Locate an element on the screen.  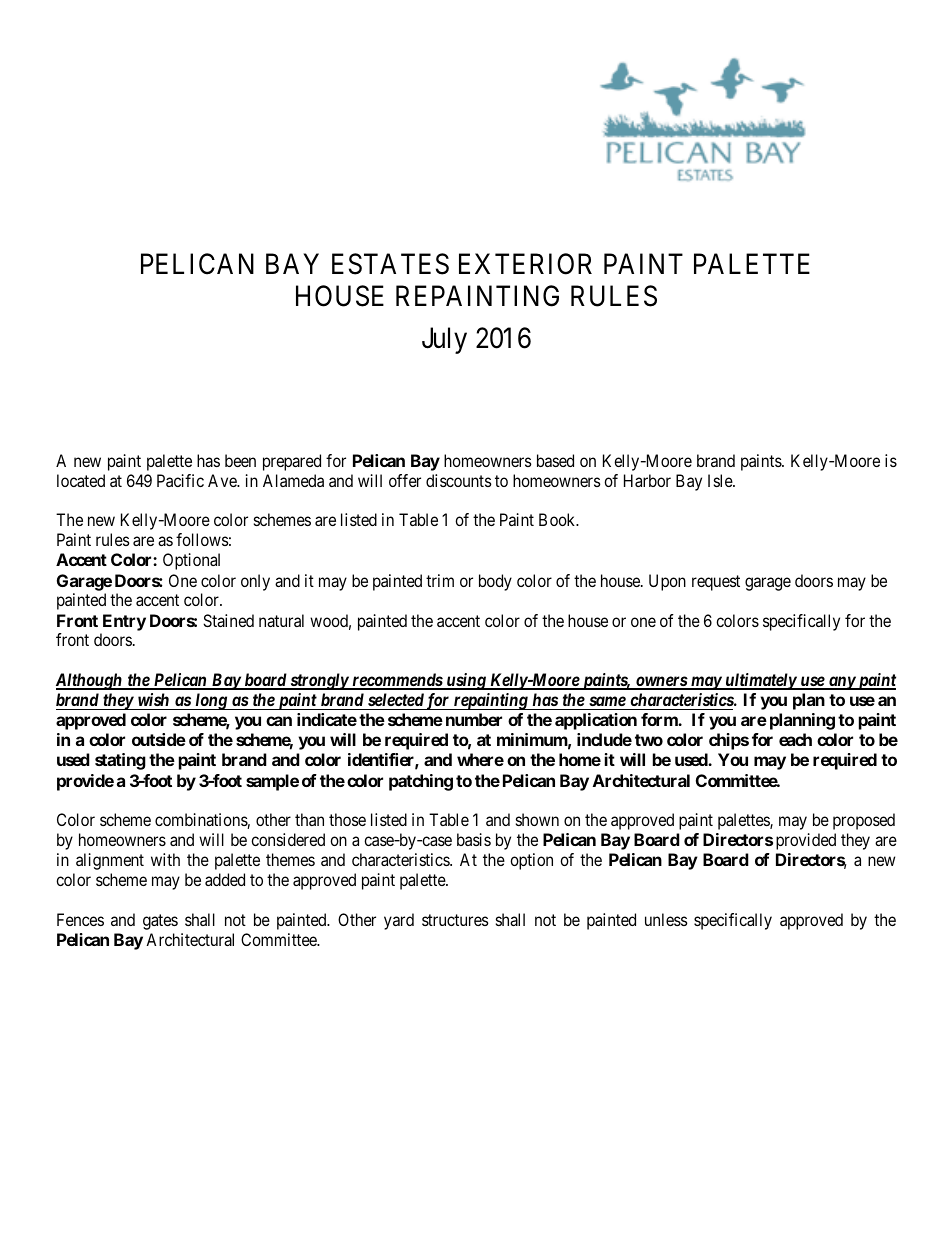
been is located at coordinates (240, 460).
